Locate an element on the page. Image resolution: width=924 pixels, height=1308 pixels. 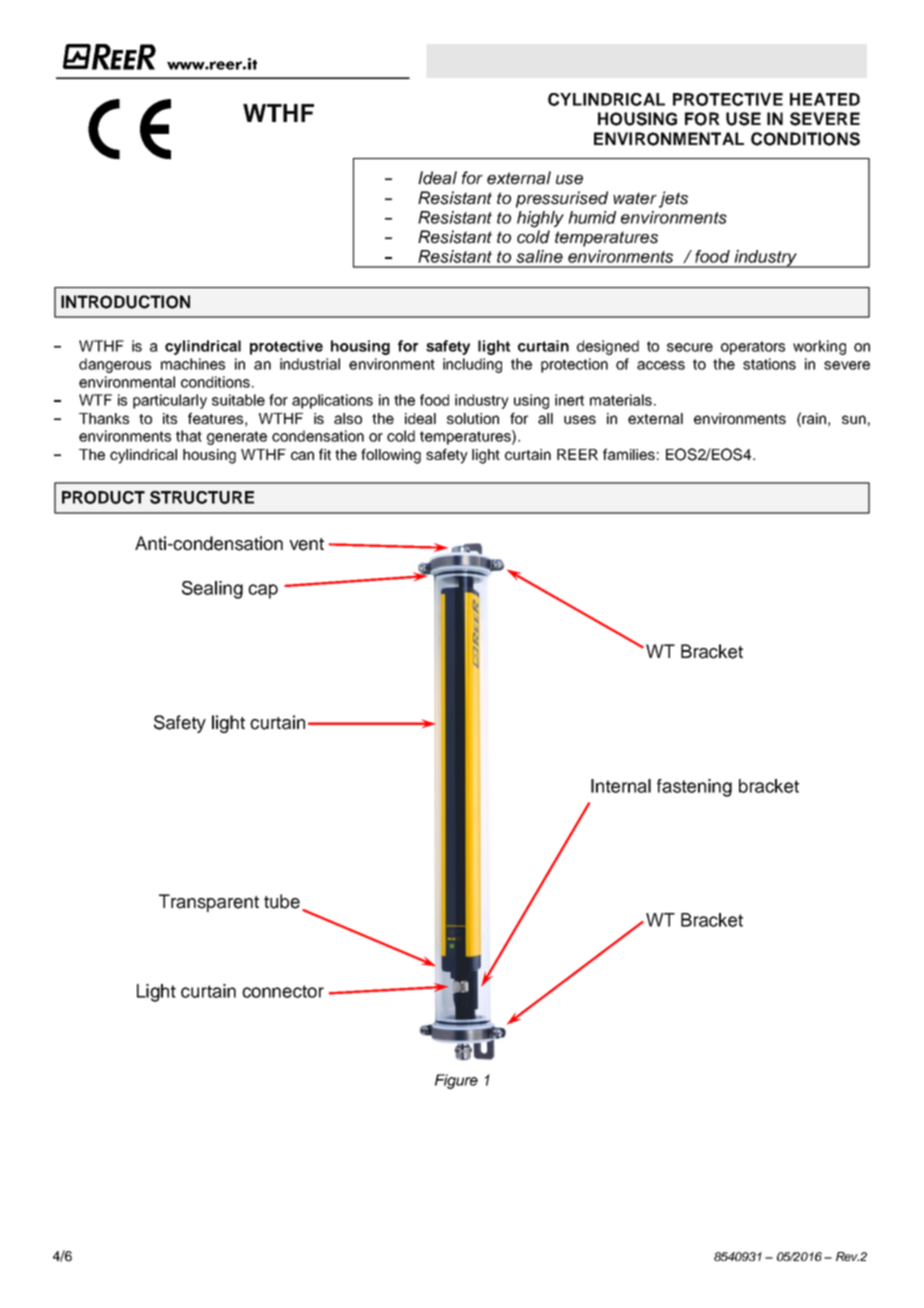
INTRODUCTION is located at coordinates (125, 302).
